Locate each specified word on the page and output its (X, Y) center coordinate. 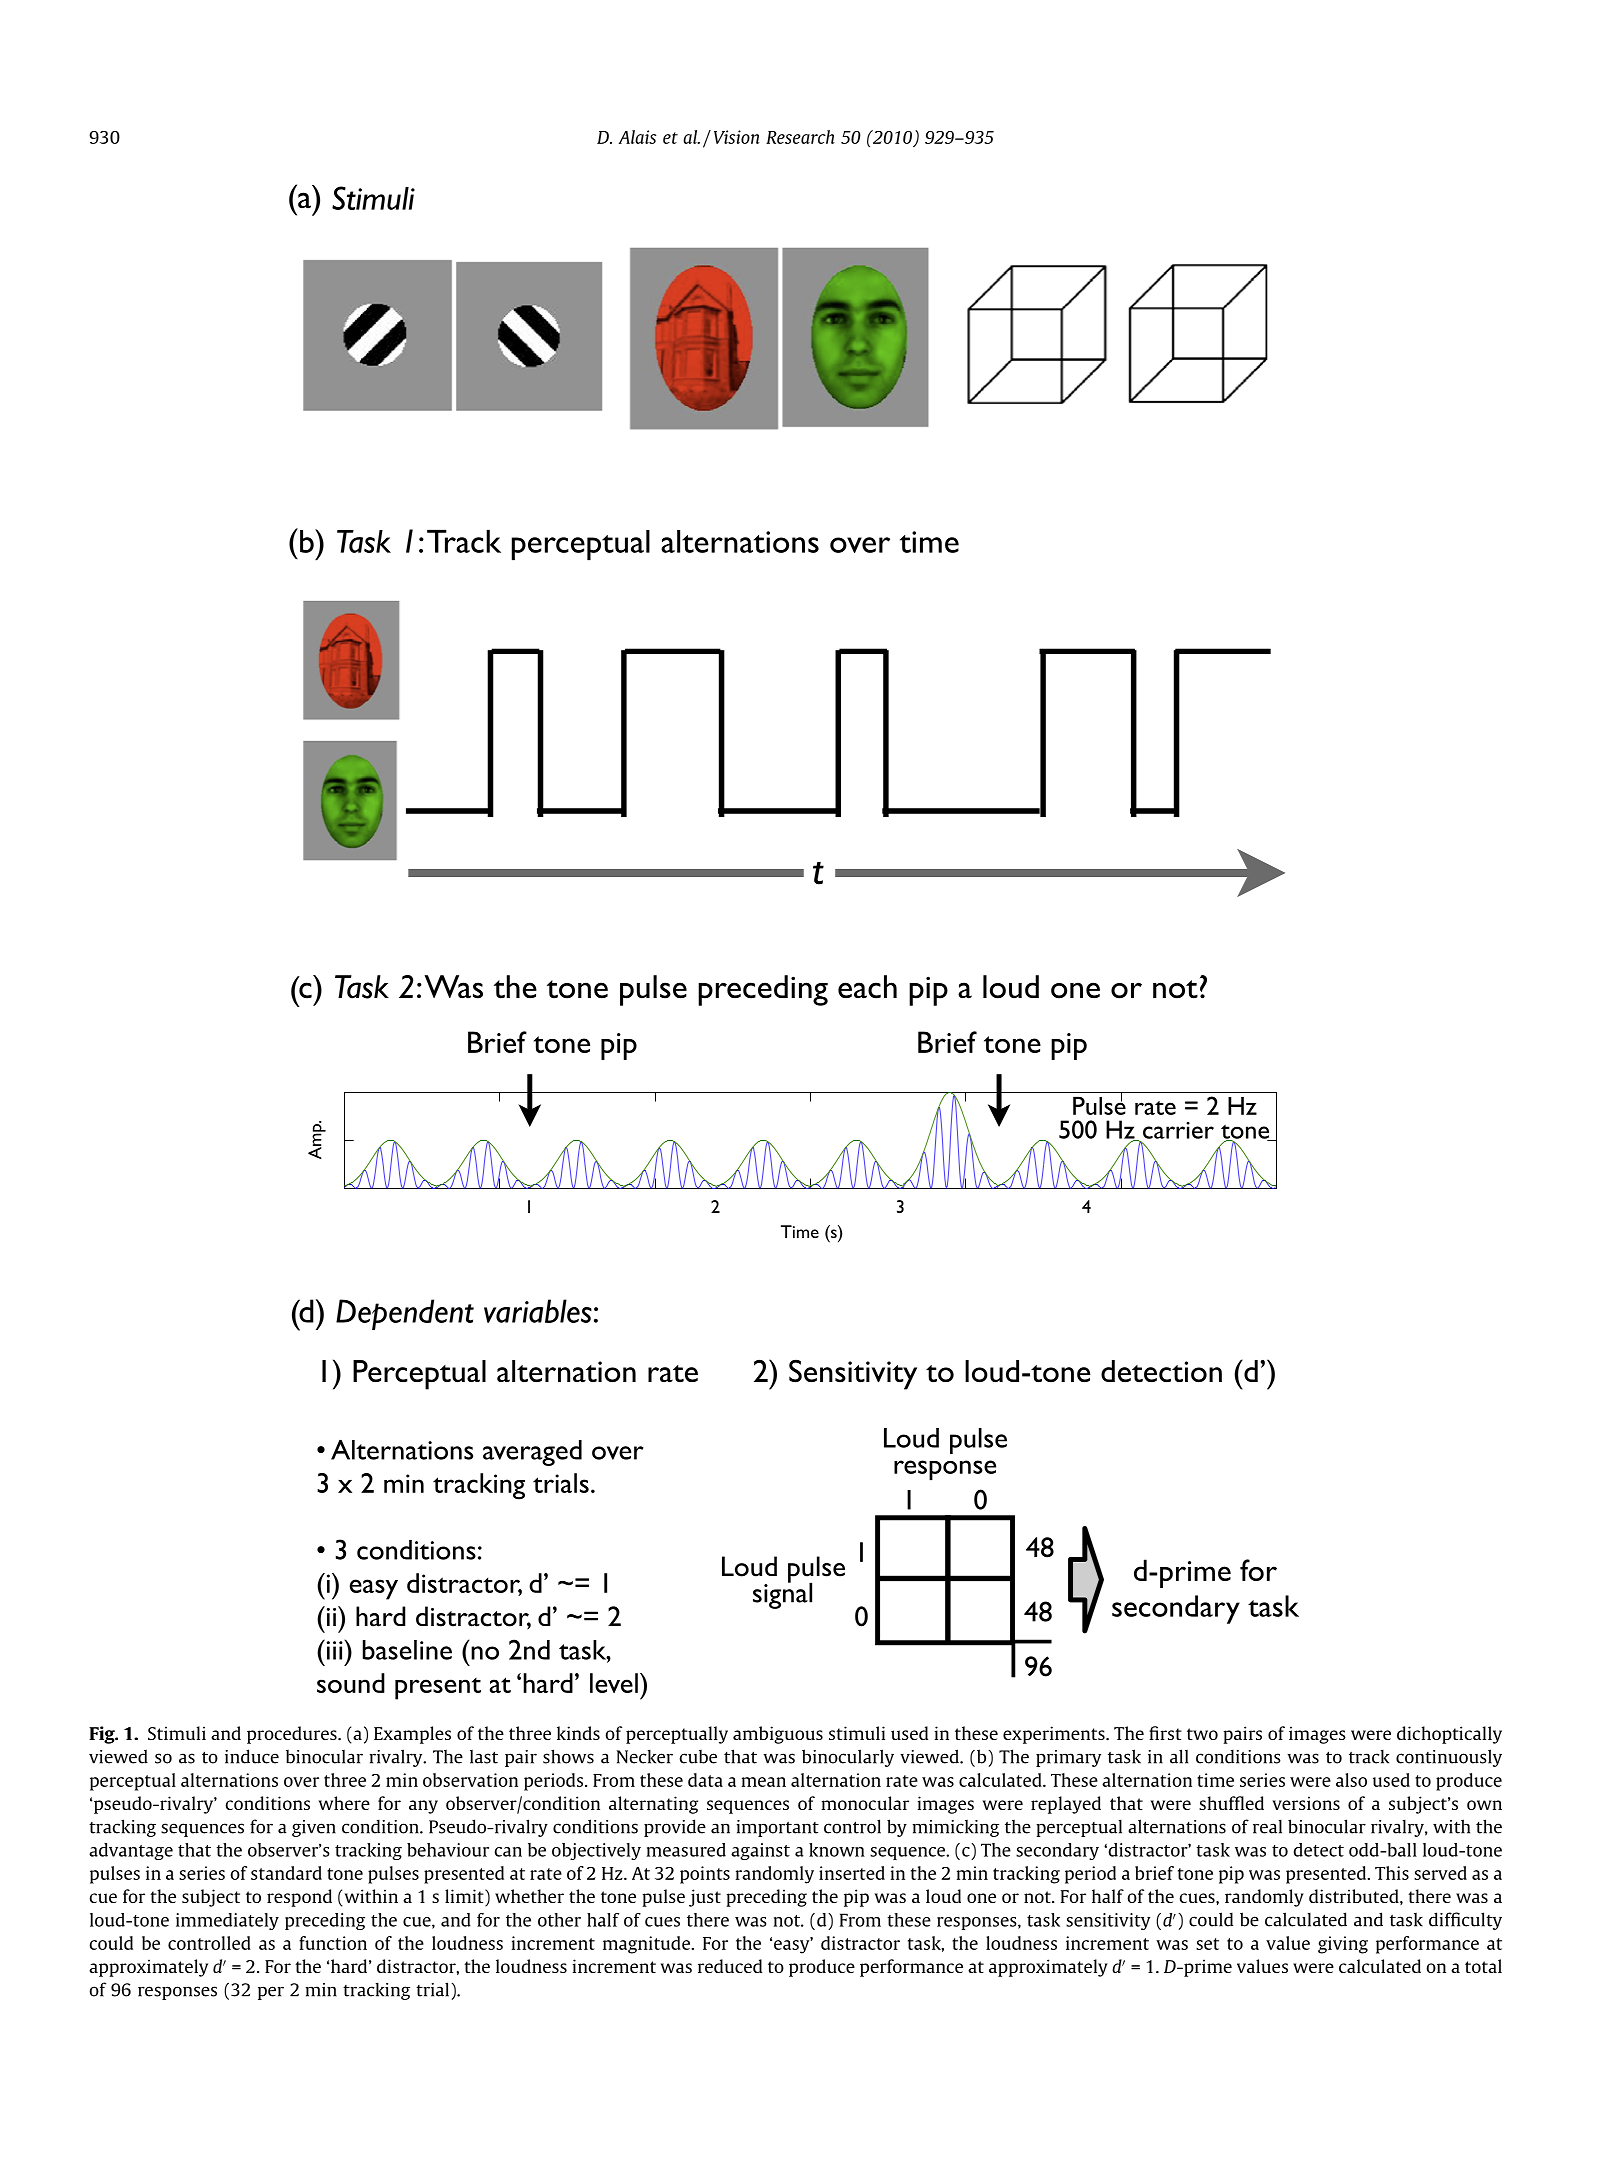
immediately (227, 1921)
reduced (730, 1966)
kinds (578, 1733)
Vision (737, 137)
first (1165, 1733)
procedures (293, 1735)
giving (1343, 1945)
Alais (637, 137)
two (1202, 1734)
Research (800, 137)
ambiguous (778, 1735)
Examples (412, 1735)
